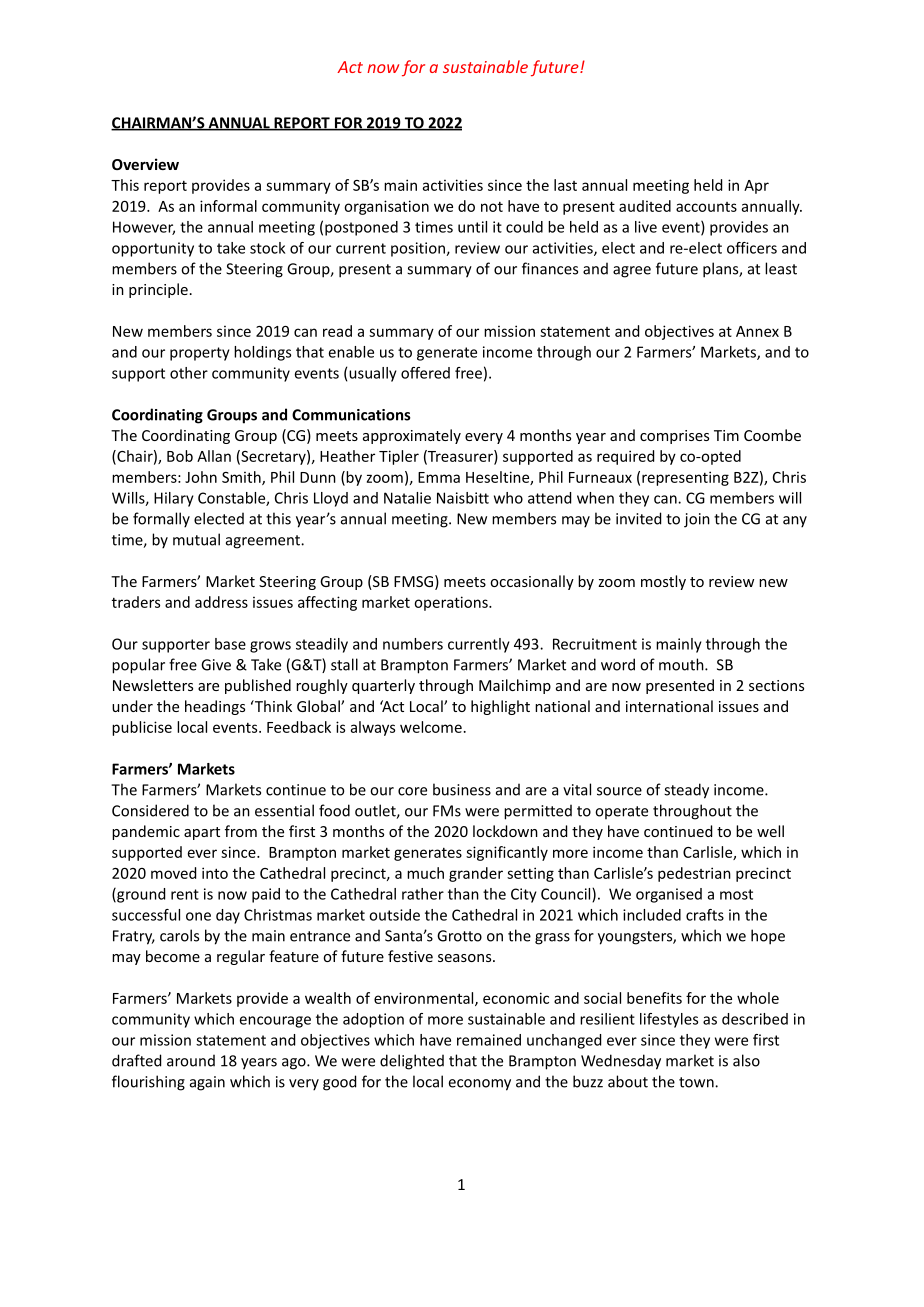  Describe the element at coordinates (706, 207) in the screenshot. I see `accounts` at that location.
